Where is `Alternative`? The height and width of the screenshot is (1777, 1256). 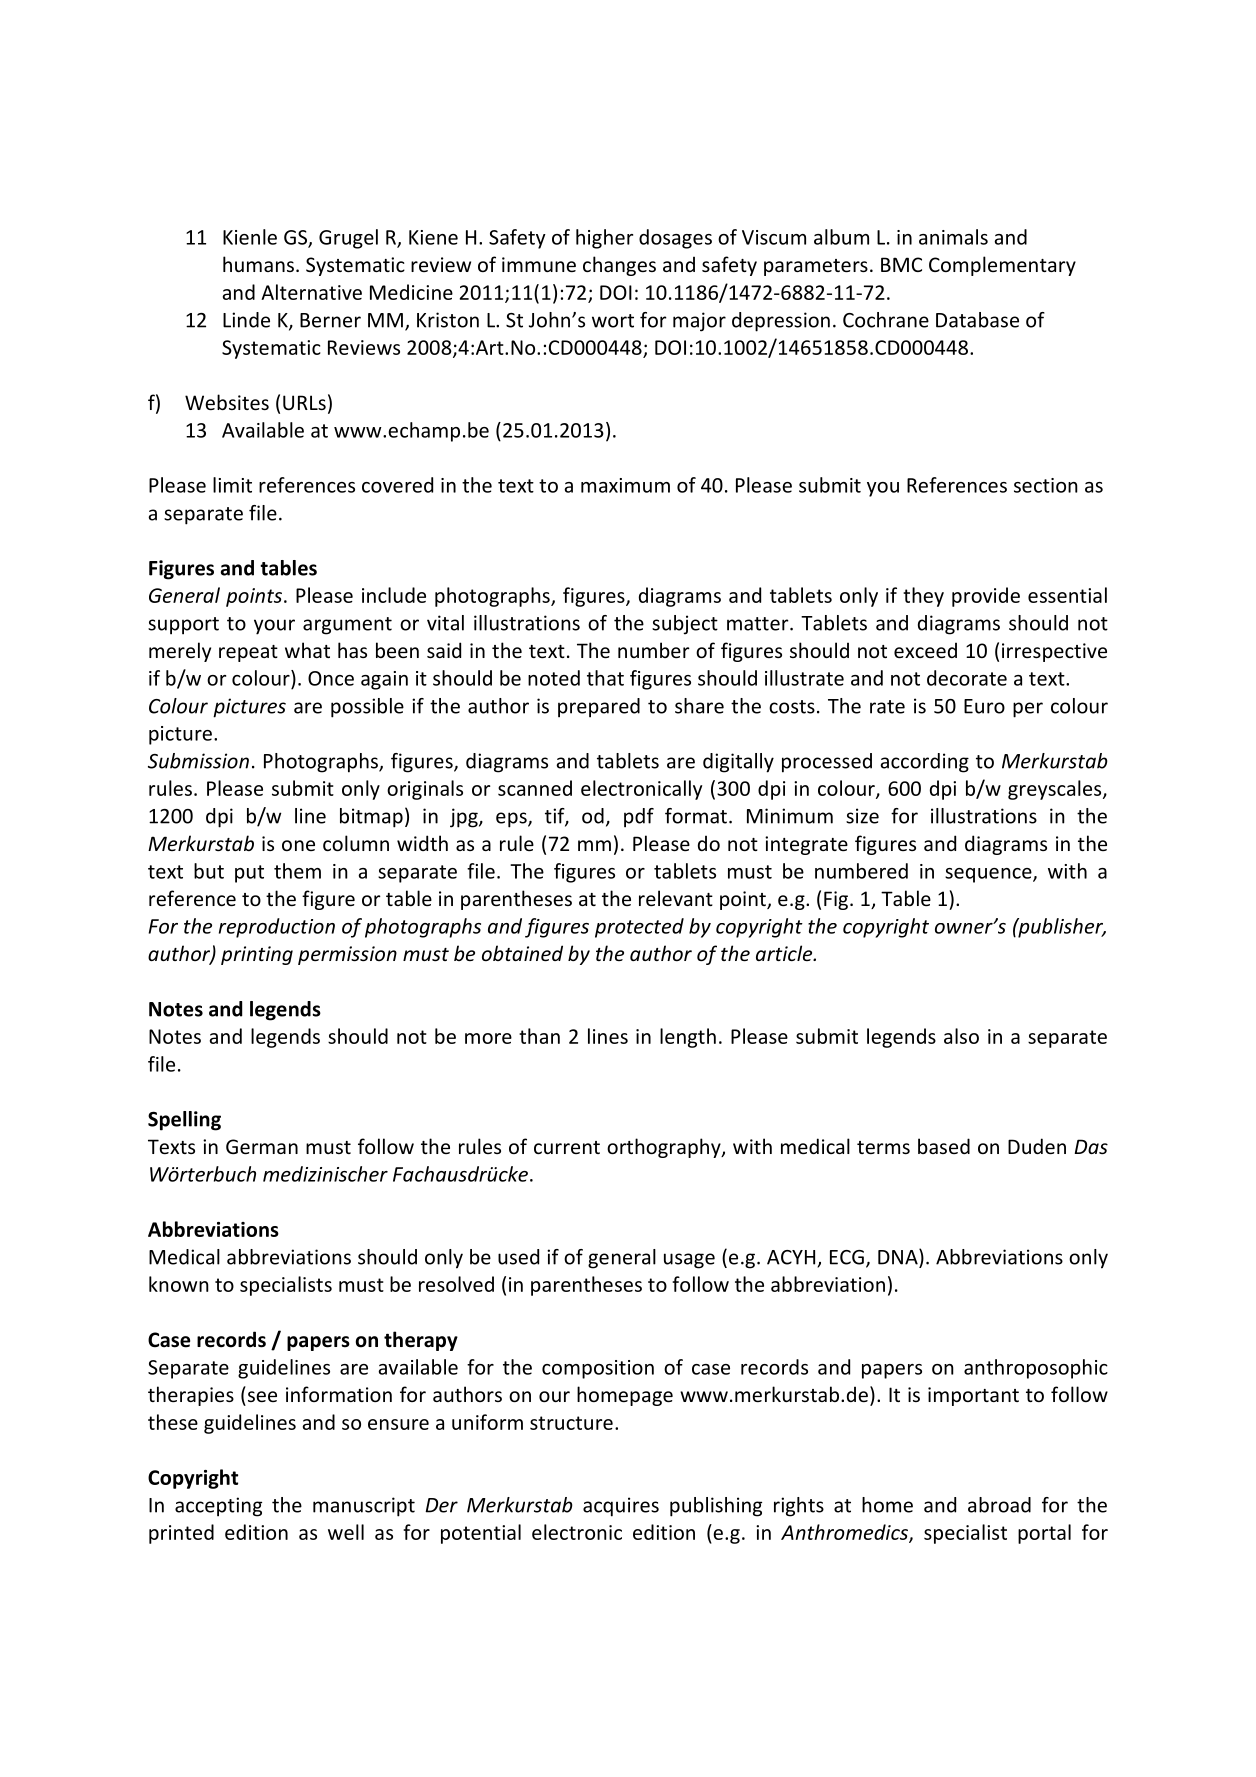
Alternative is located at coordinates (311, 292).
